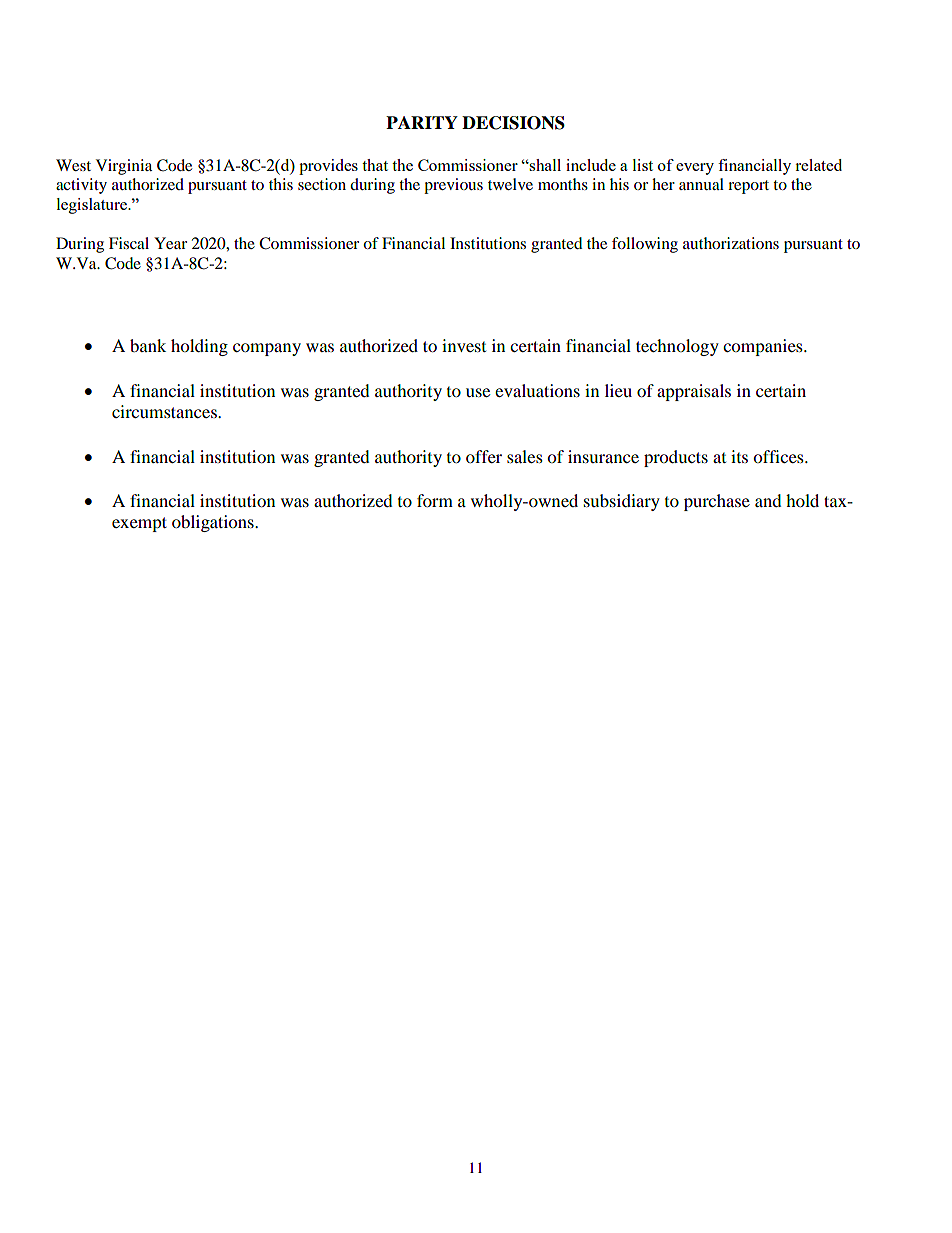 The width and height of the document is (952, 1233). What do you see at coordinates (422, 122) in the document?
I see `PARITY` at bounding box center [422, 122].
